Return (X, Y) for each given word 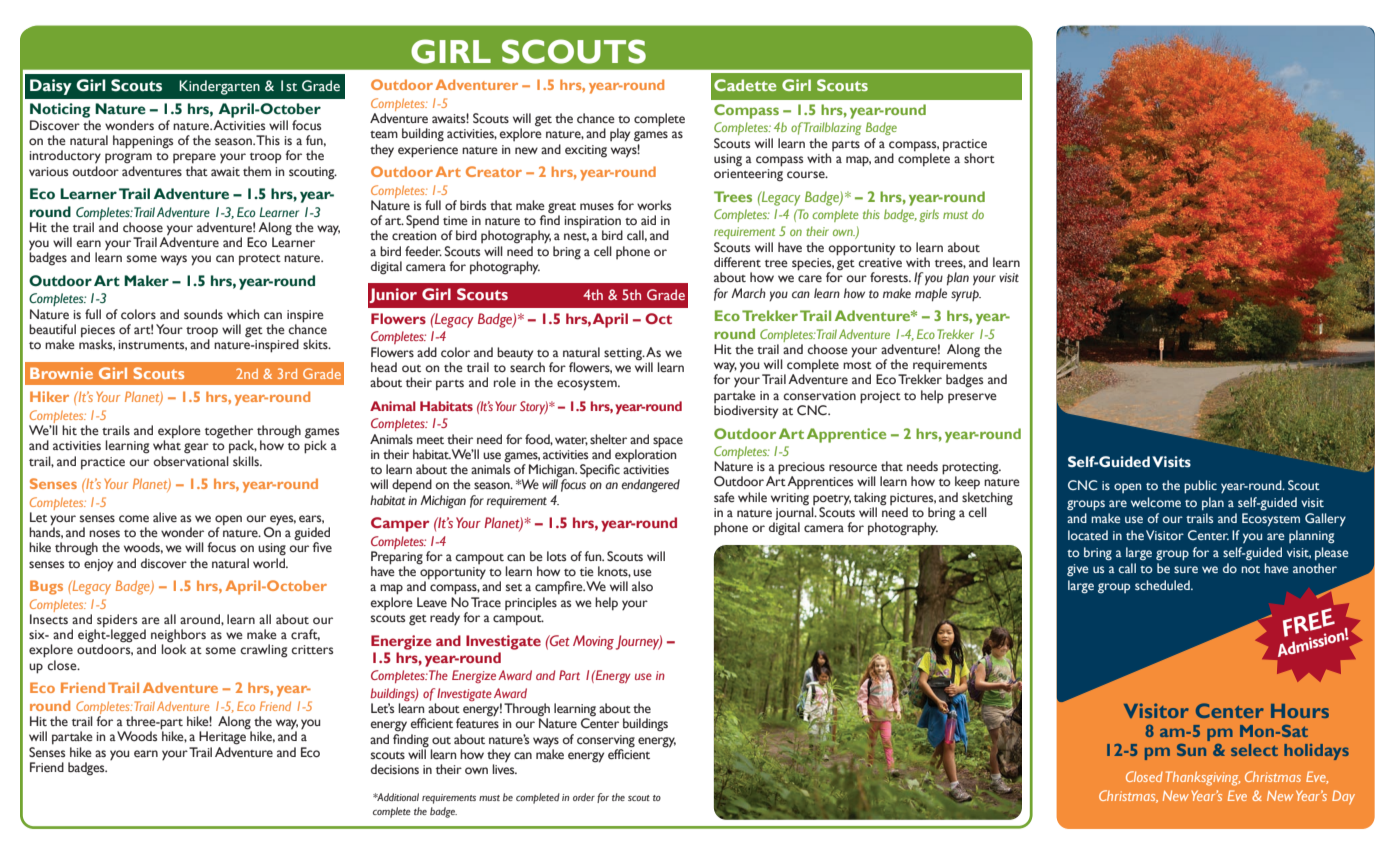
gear (196, 448)
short (979, 158)
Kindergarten (219, 87)
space (668, 442)
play (620, 135)
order (584, 797)
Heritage (223, 737)
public (1200, 487)
